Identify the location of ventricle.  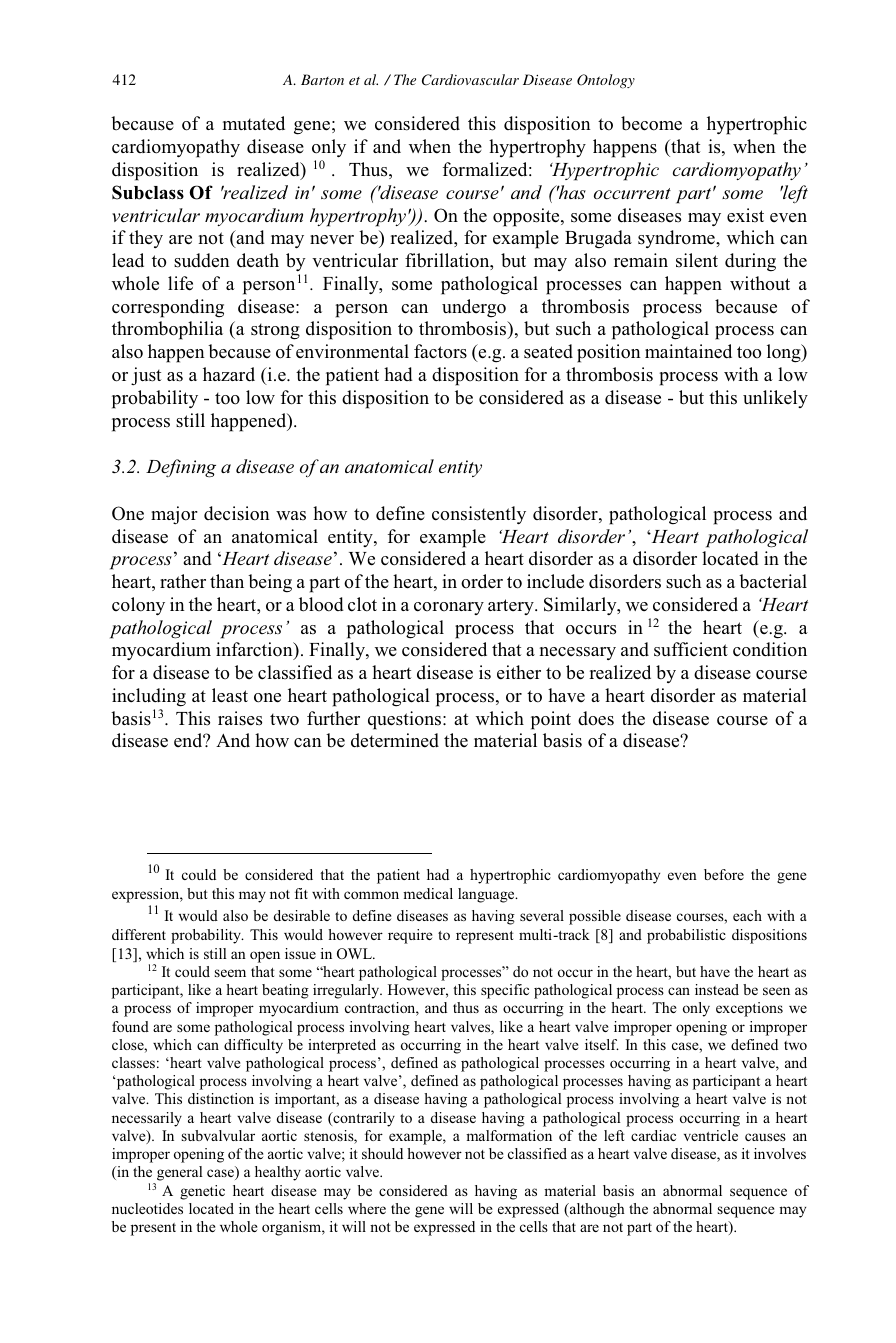
(711, 1135).
